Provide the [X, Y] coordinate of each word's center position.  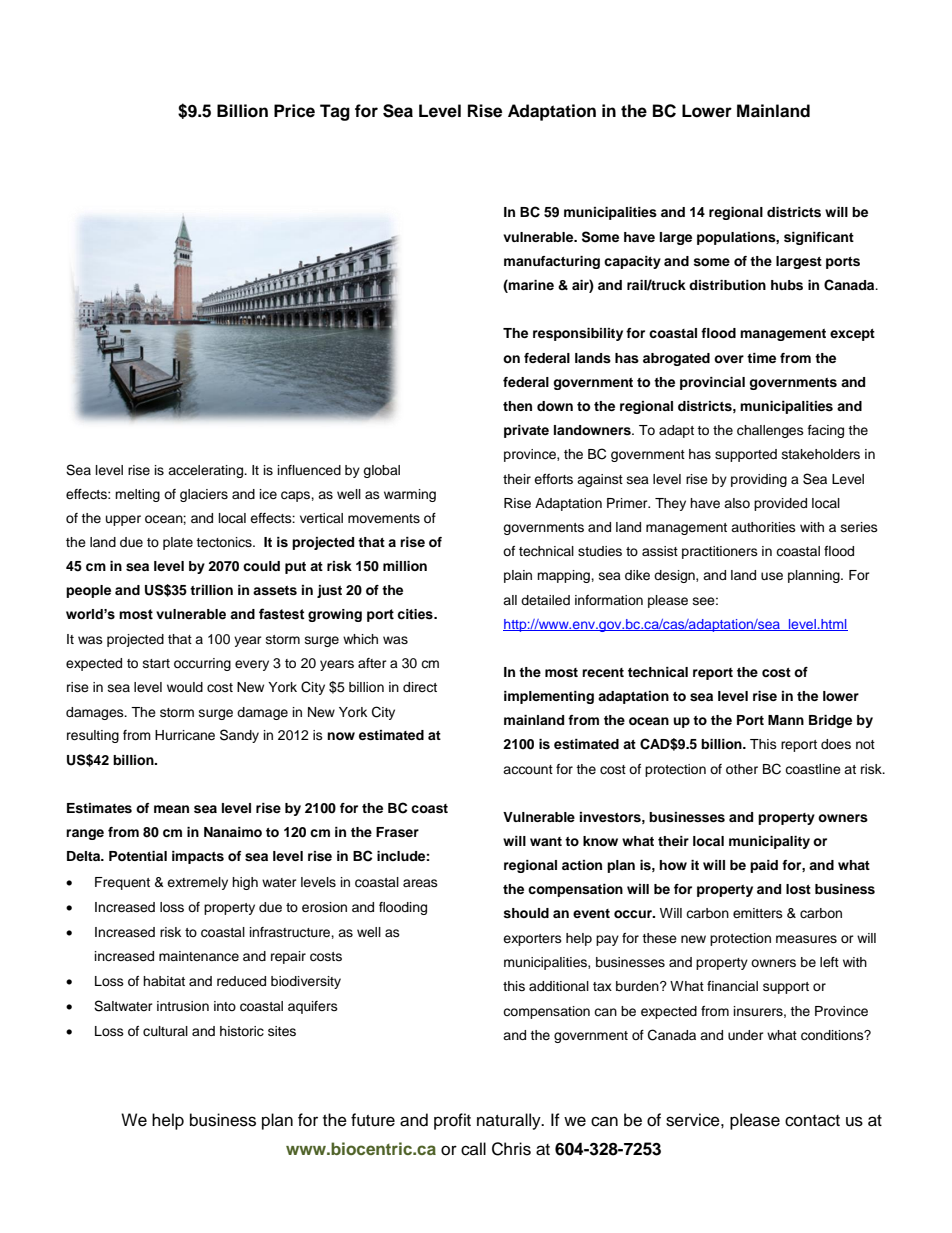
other [742, 769]
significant [819, 238]
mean [171, 809]
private [526, 431]
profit [452, 1121]
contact [812, 1121]
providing [759, 480]
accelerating [207, 471]
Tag [335, 112]
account [528, 769]
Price [294, 111]
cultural [165, 1031]
